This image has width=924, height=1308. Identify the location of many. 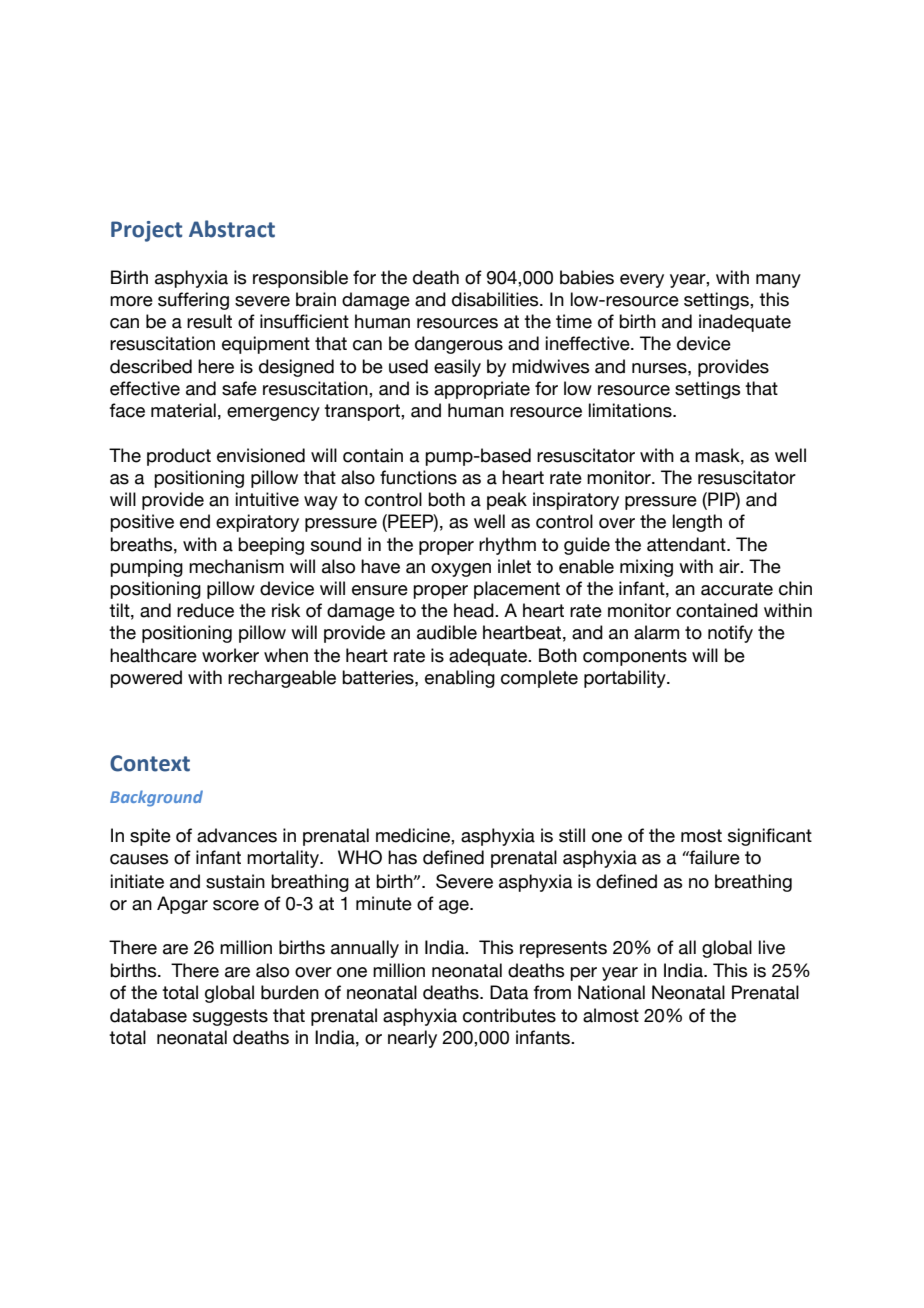
(778, 281).
